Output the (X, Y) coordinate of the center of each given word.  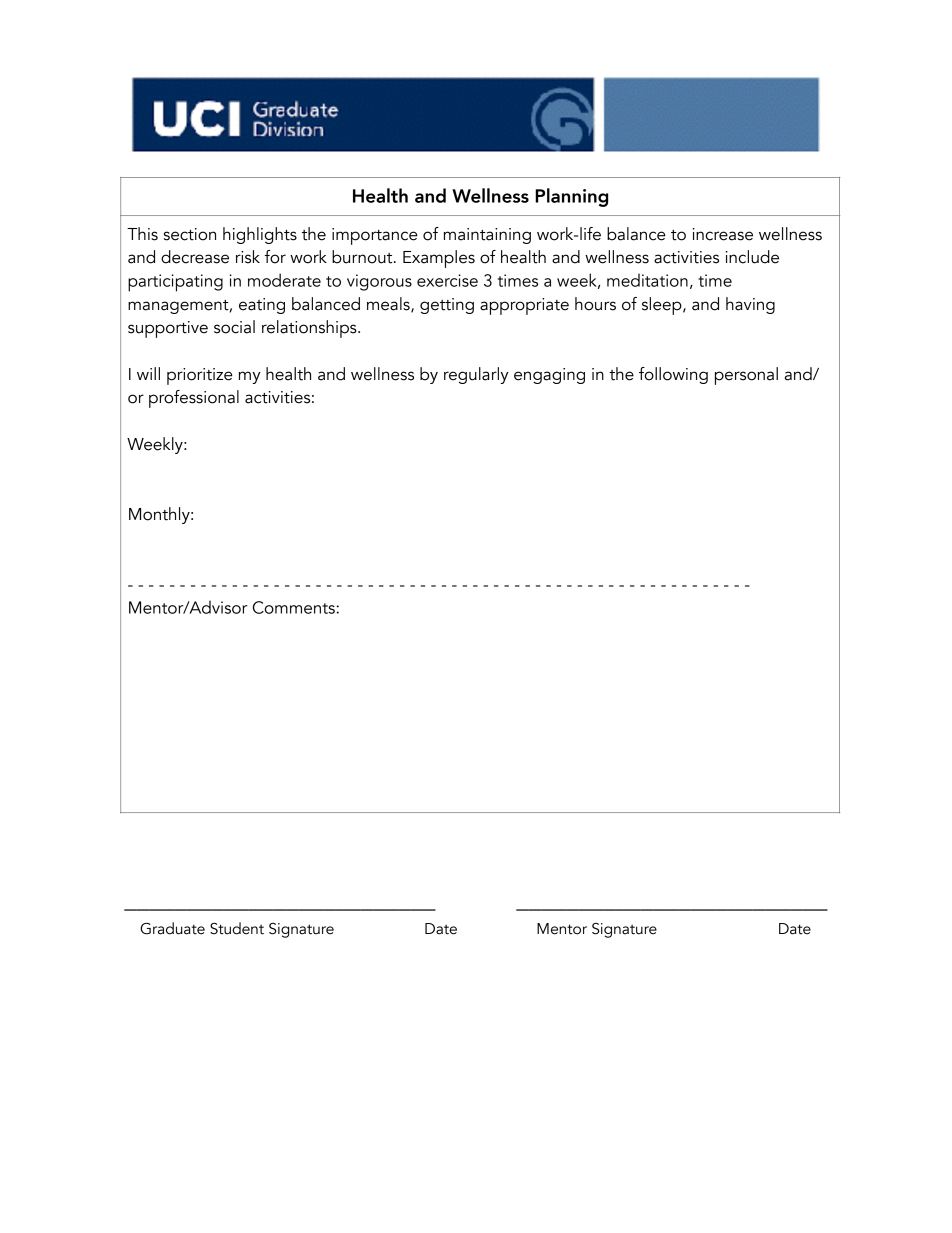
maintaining (487, 236)
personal (746, 376)
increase (722, 234)
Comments (294, 607)
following (673, 375)
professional (194, 399)
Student (237, 928)
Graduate (172, 928)
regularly (476, 375)
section (190, 234)
